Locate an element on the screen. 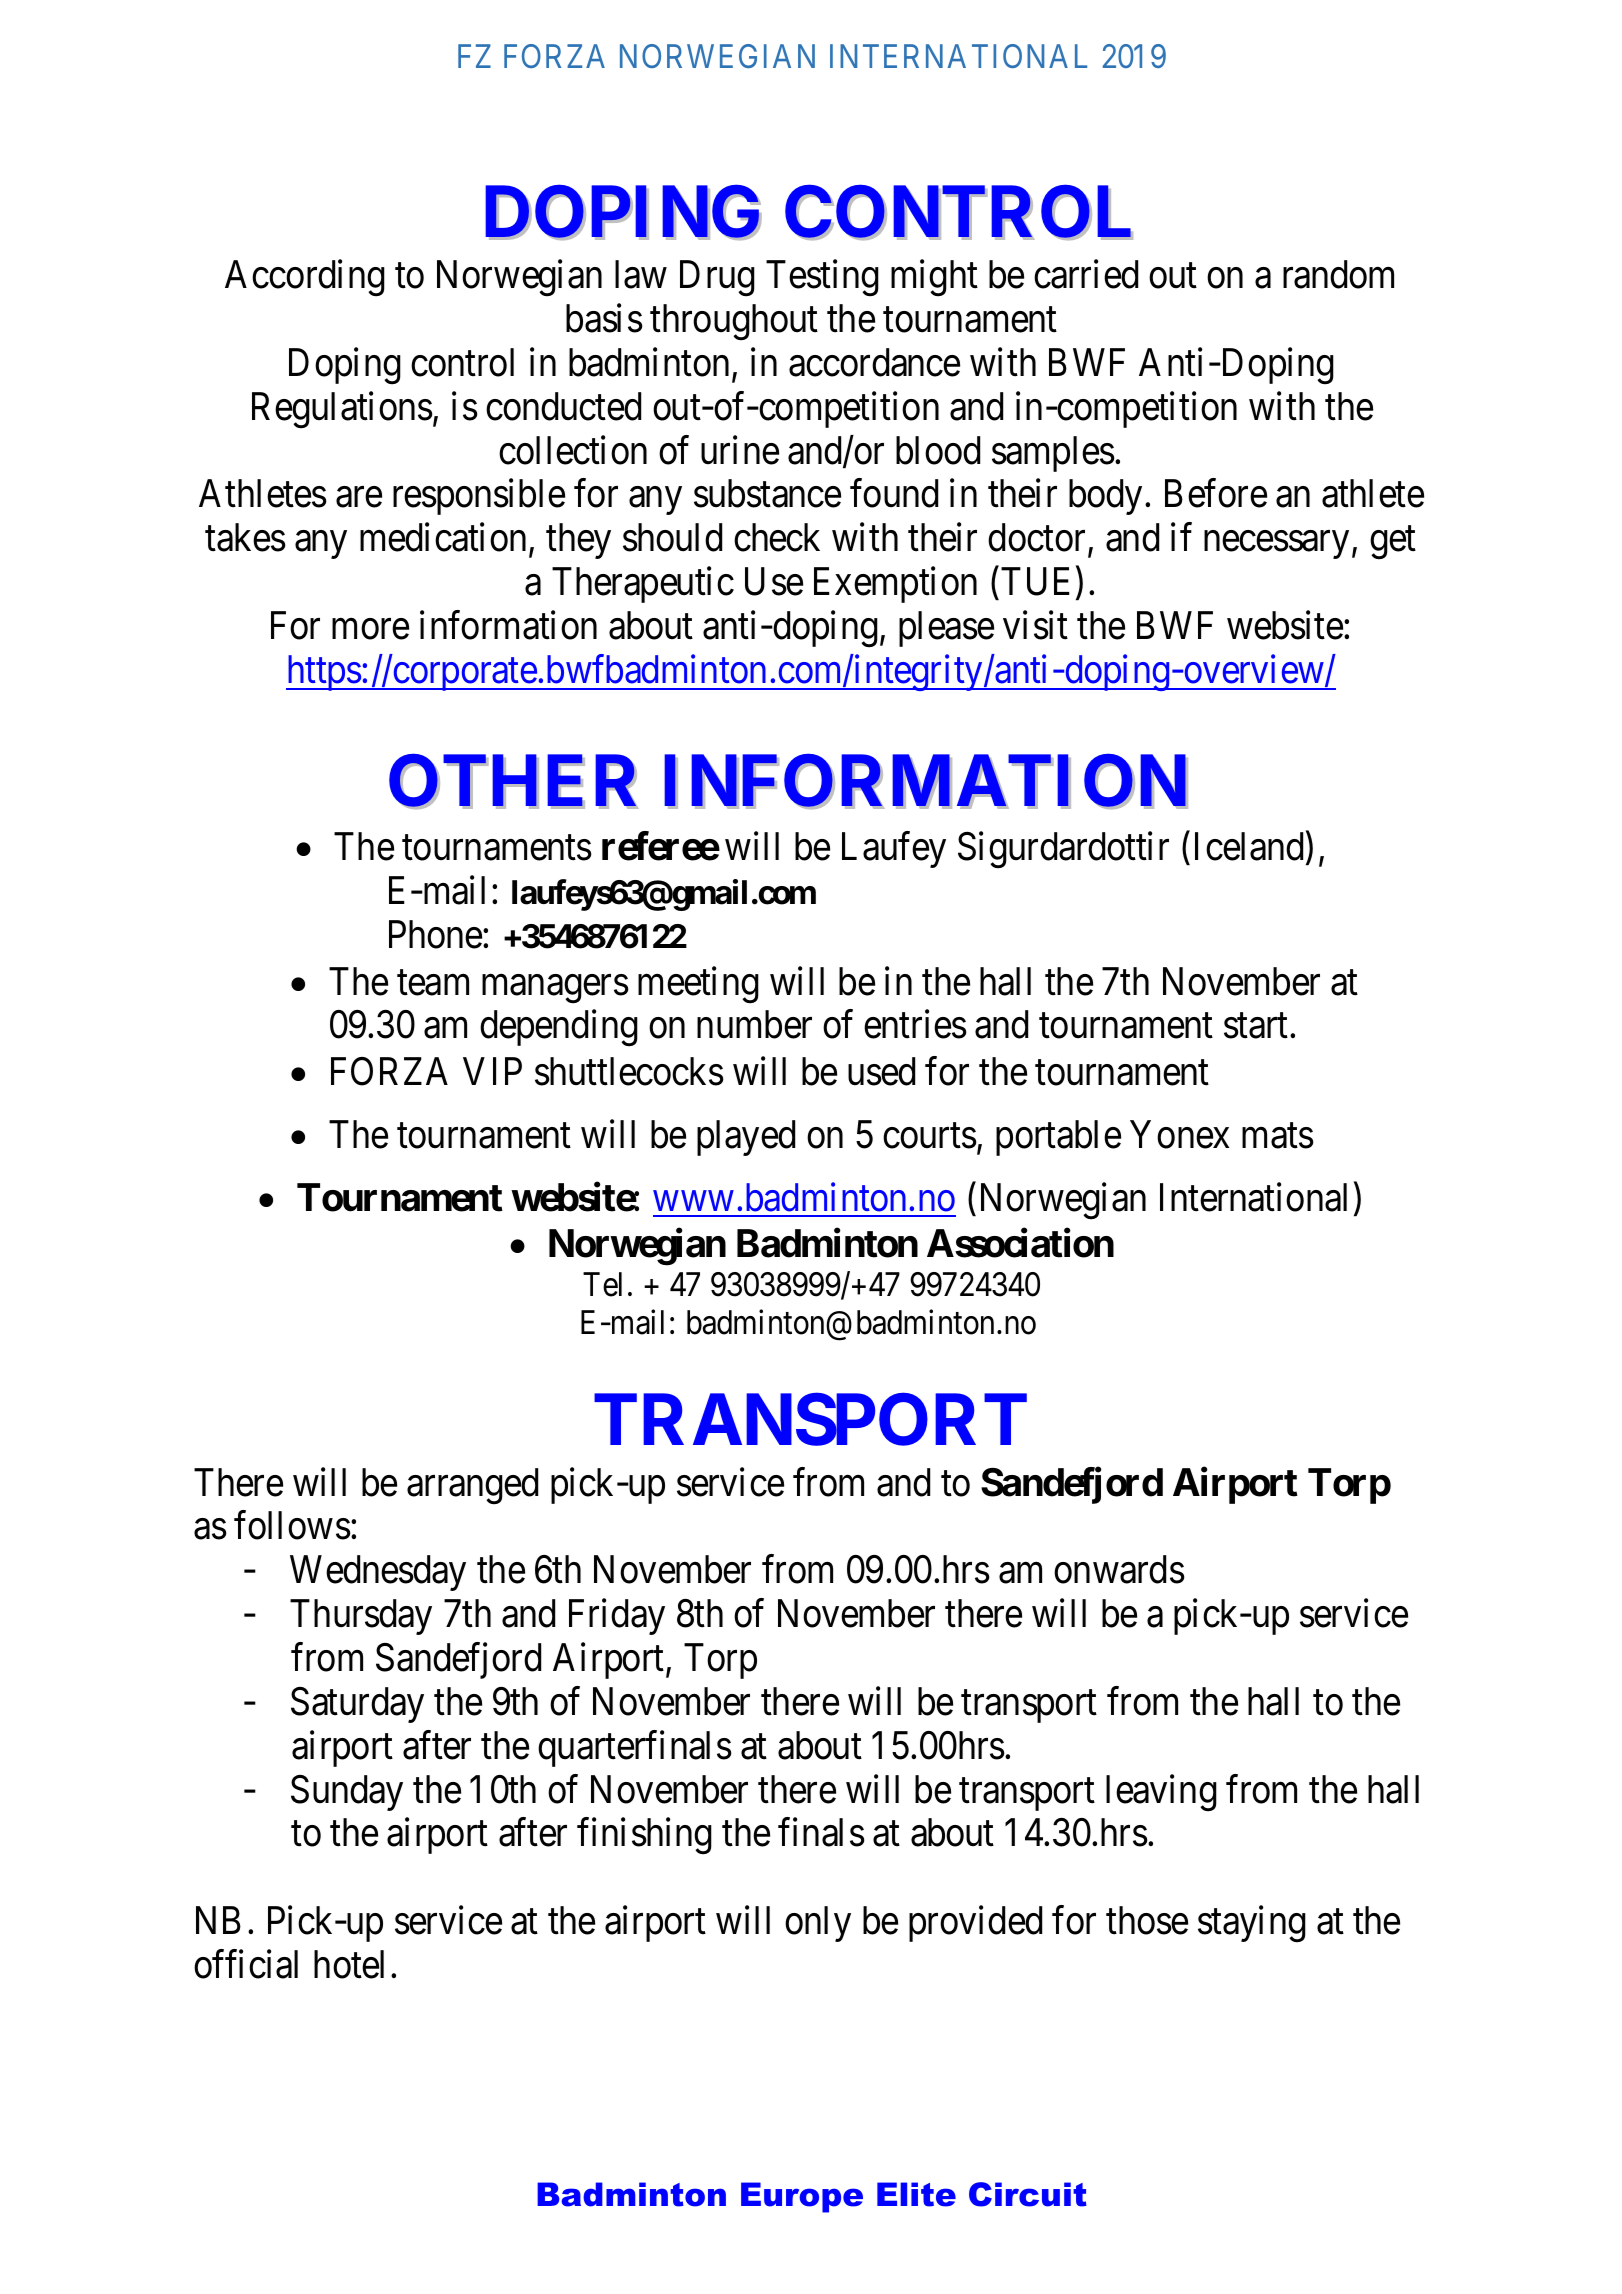  Circuit is located at coordinates (1028, 2194).
